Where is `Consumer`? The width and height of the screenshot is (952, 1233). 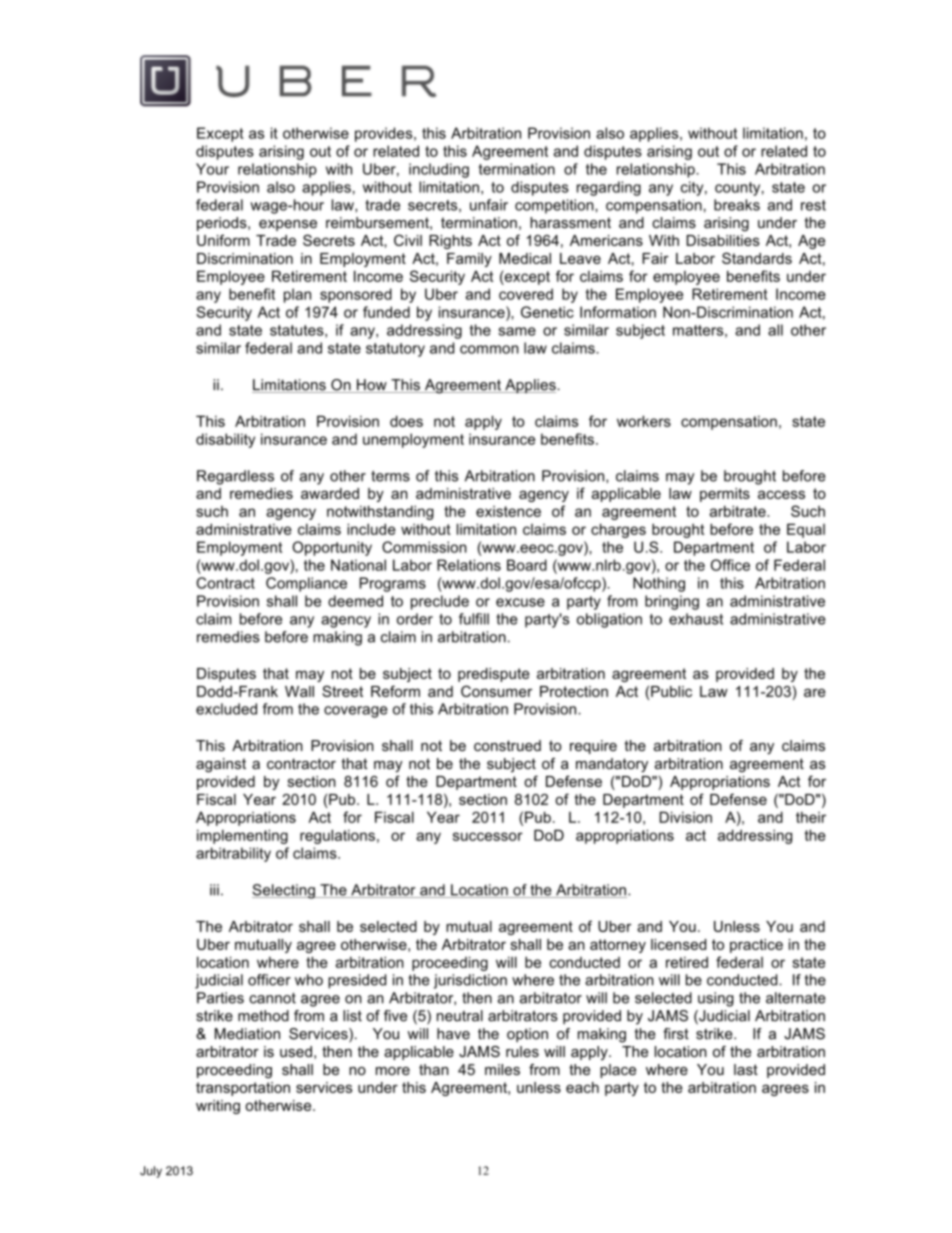
Consumer is located at coordinates (496, 691).
